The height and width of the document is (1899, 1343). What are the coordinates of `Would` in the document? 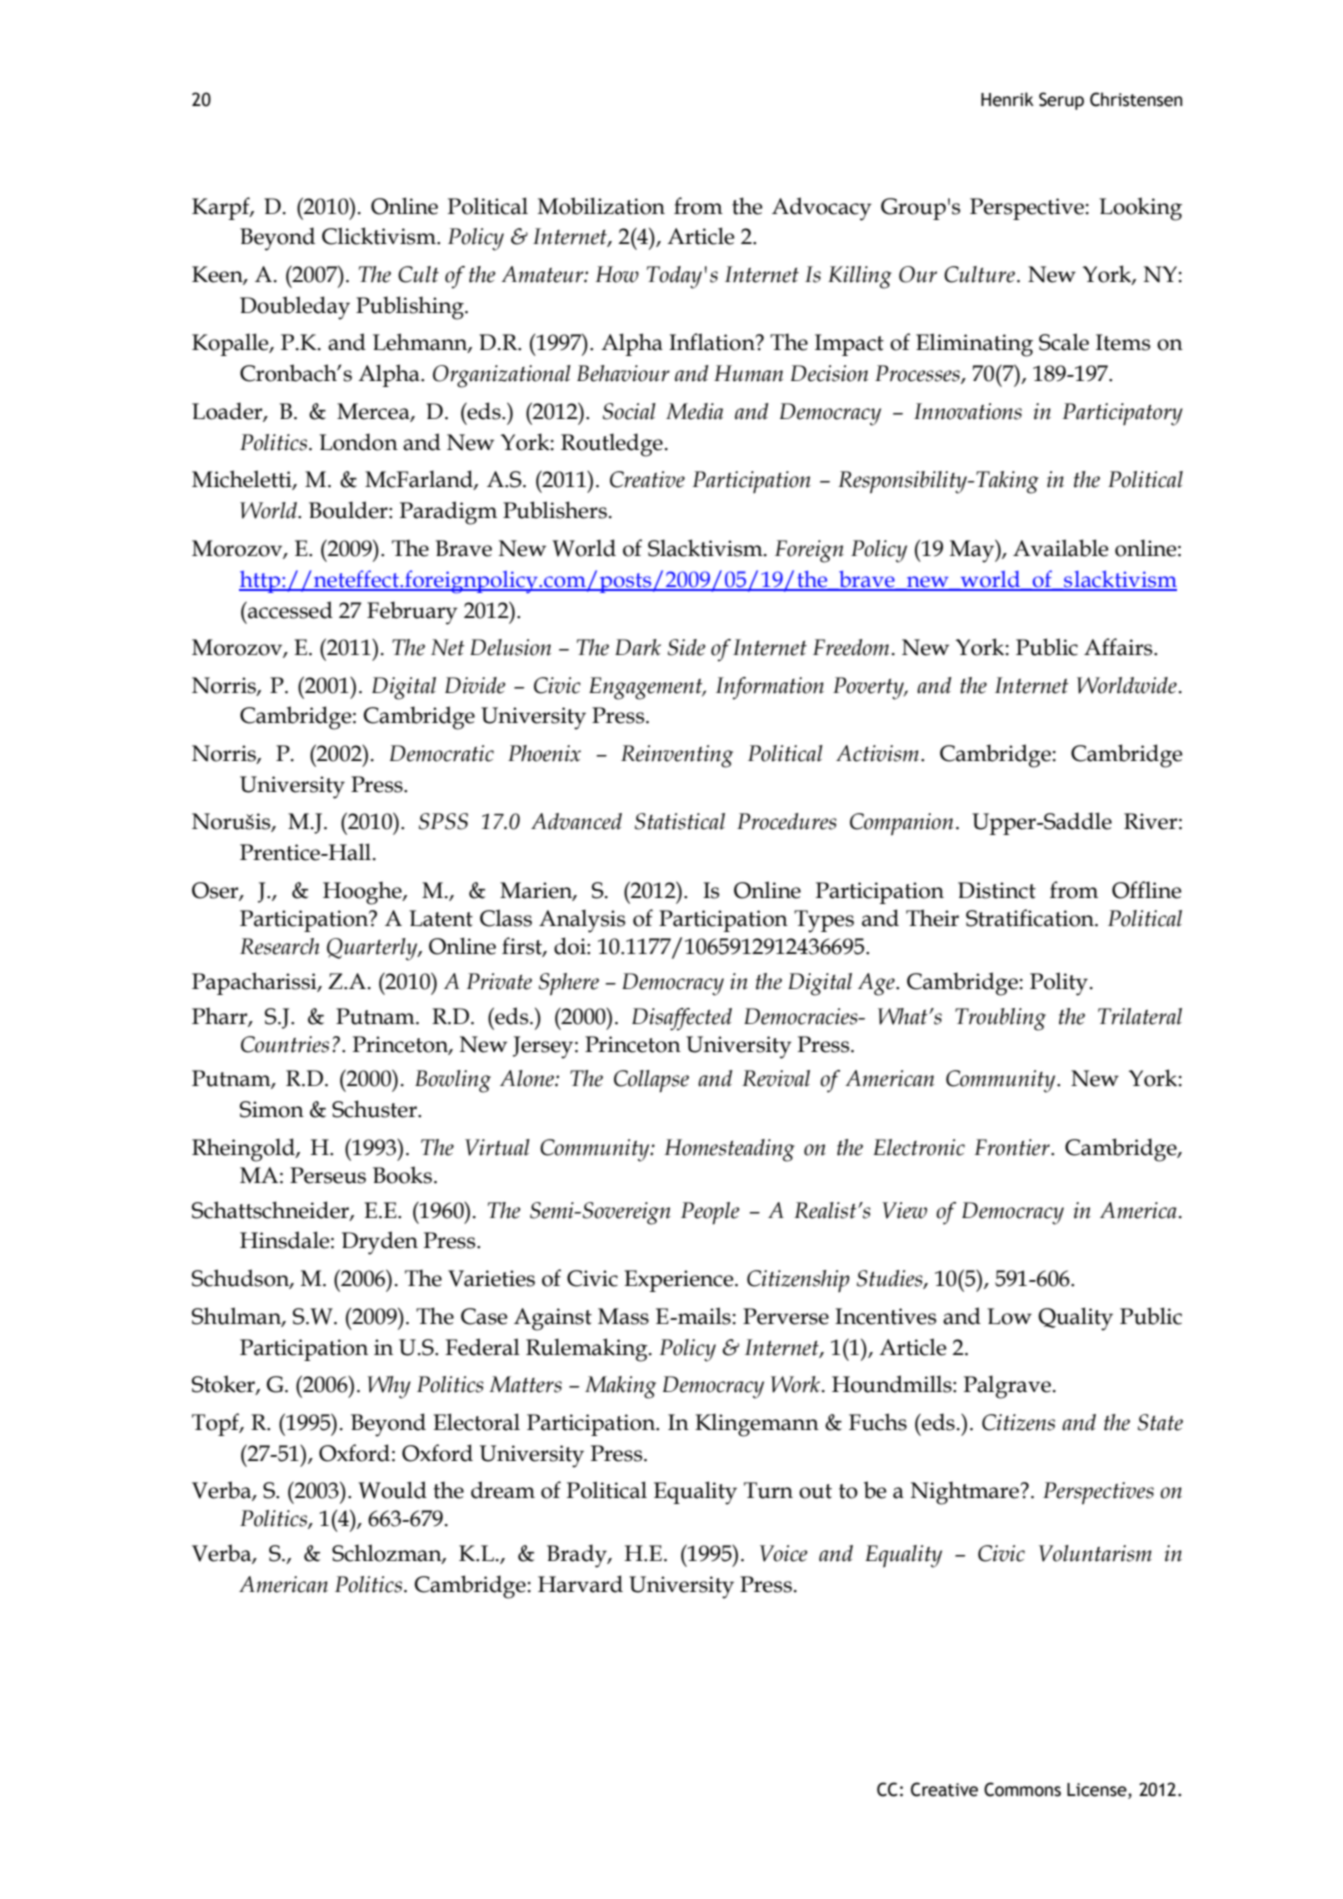 It's located at (392, 1490).
